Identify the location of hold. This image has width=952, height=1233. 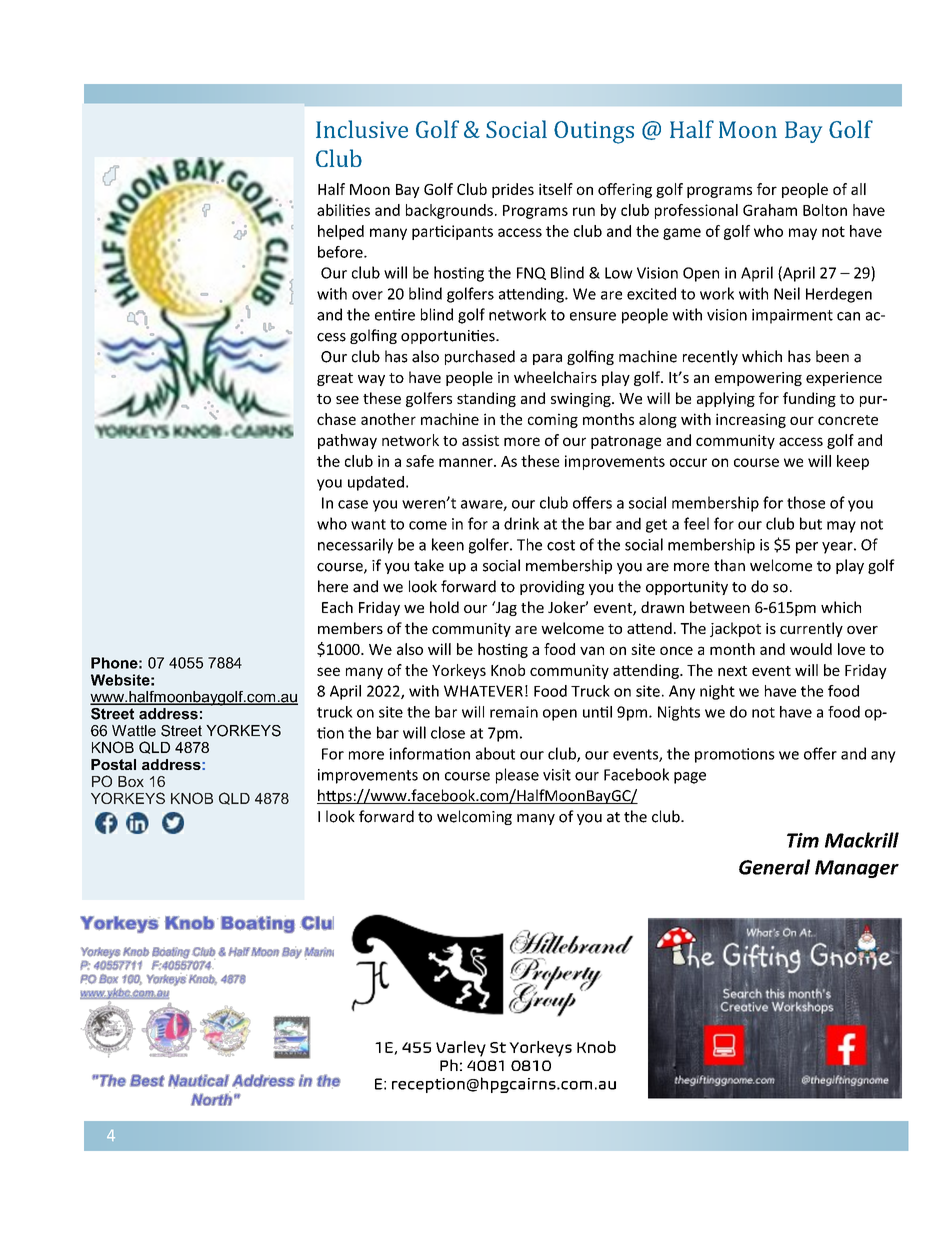
(444, 607).
